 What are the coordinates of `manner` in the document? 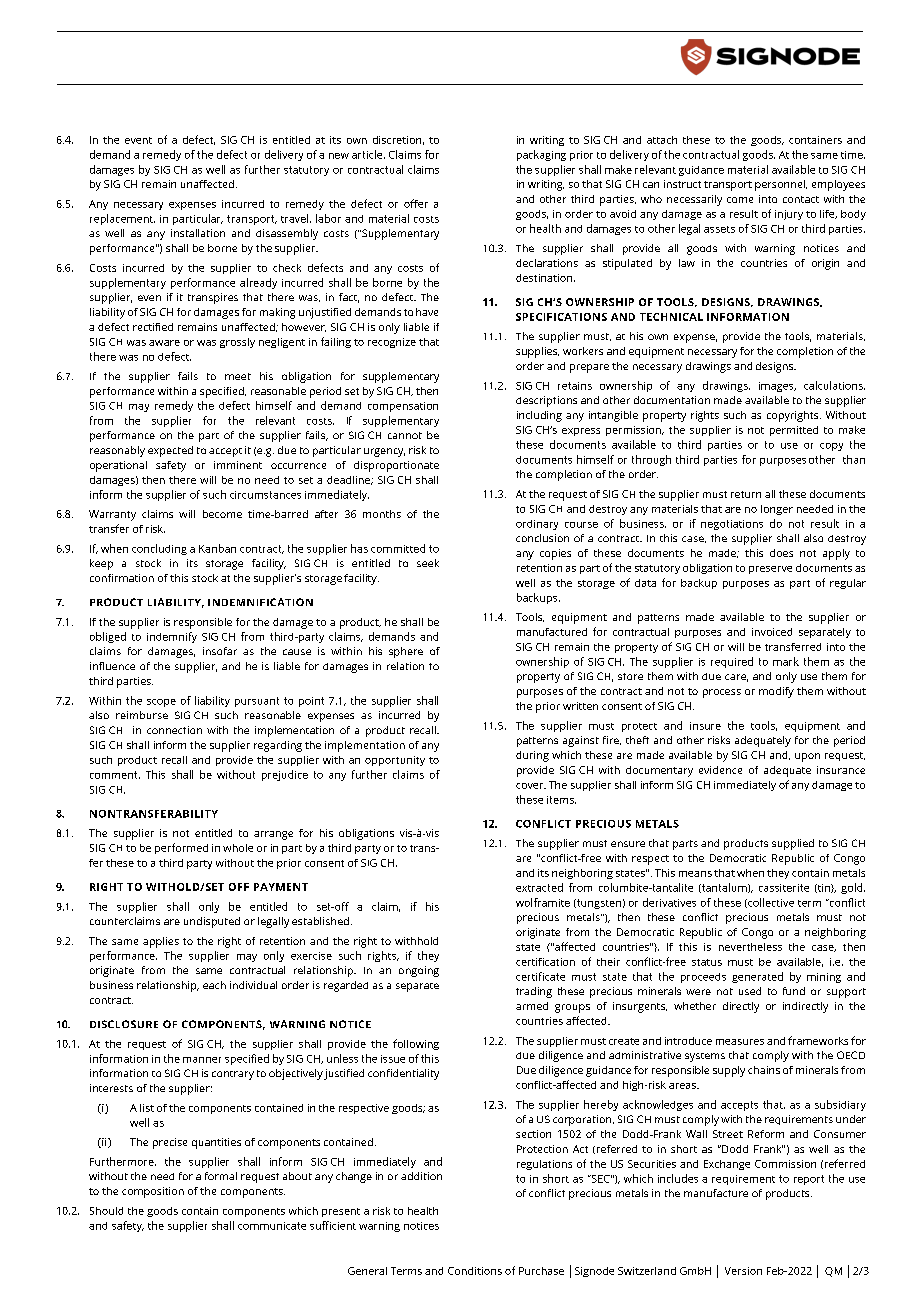 It's located at (202, 1060).
